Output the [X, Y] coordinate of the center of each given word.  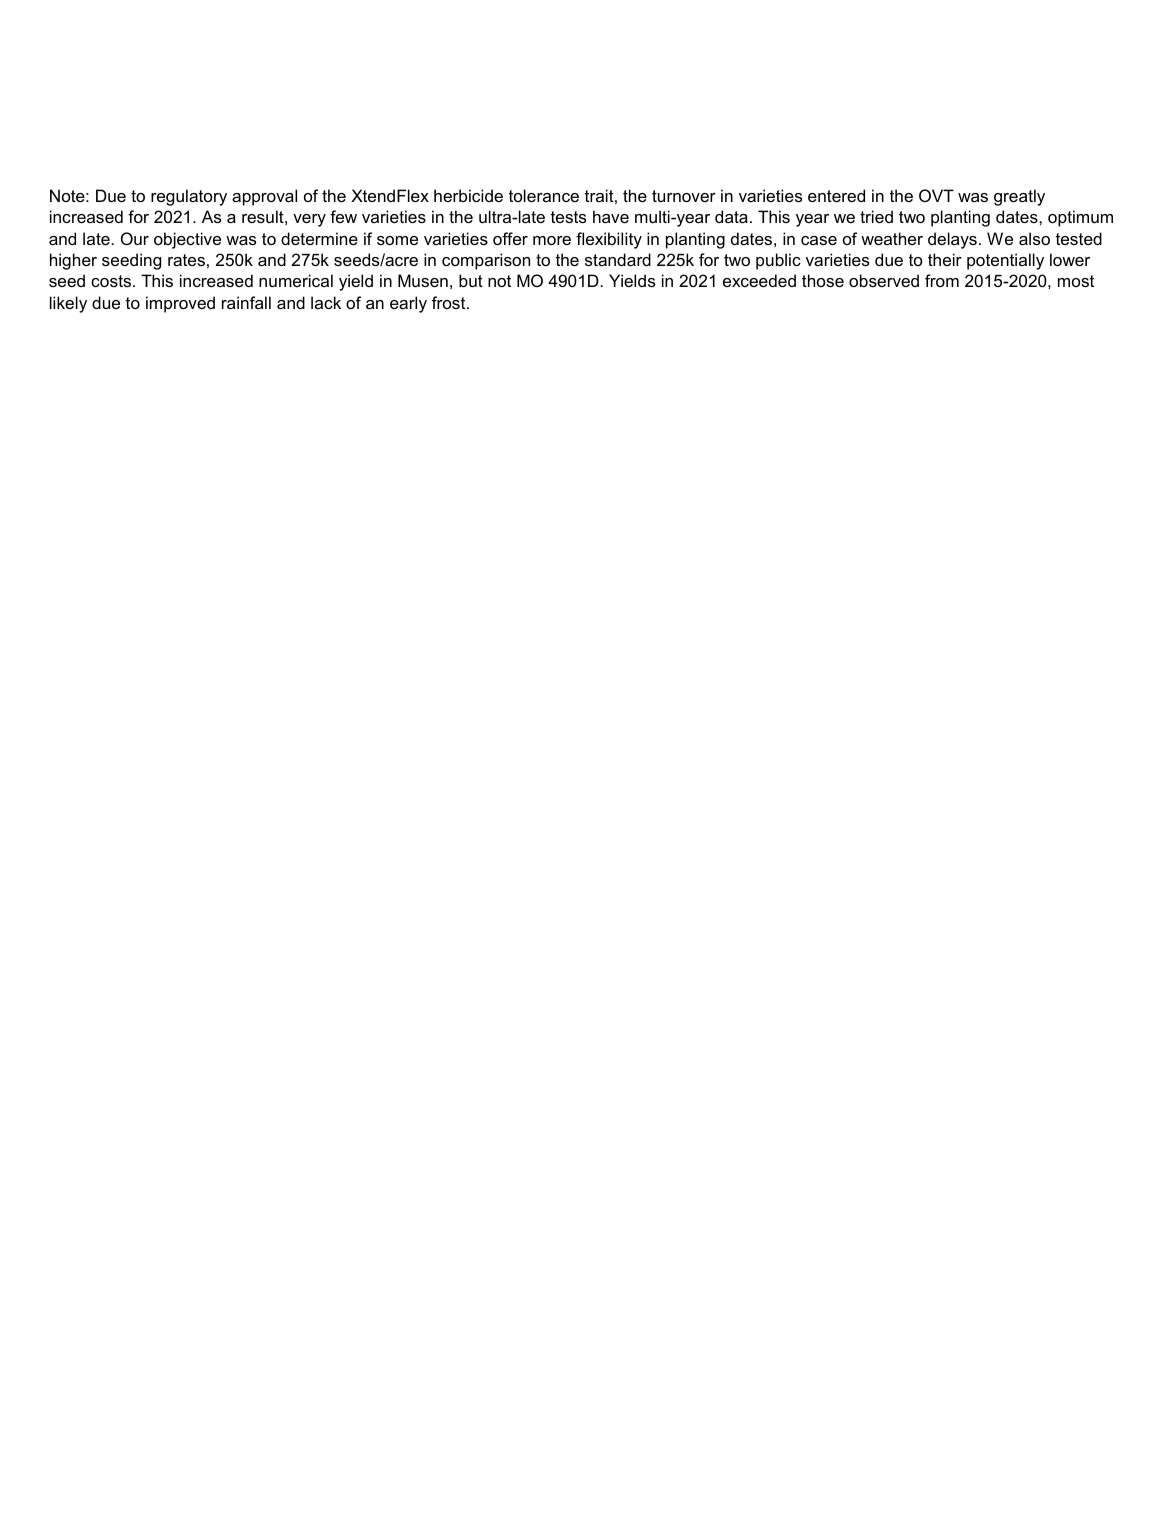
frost [450, 302]
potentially [1005, 261]
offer [510, 238]
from [942, 280]
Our [135, 238]
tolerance [544, 195]
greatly [1019, 197]
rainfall [246, 302]
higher [73, 261]
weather [892, 238]
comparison [486, 261]
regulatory [189, 197]
